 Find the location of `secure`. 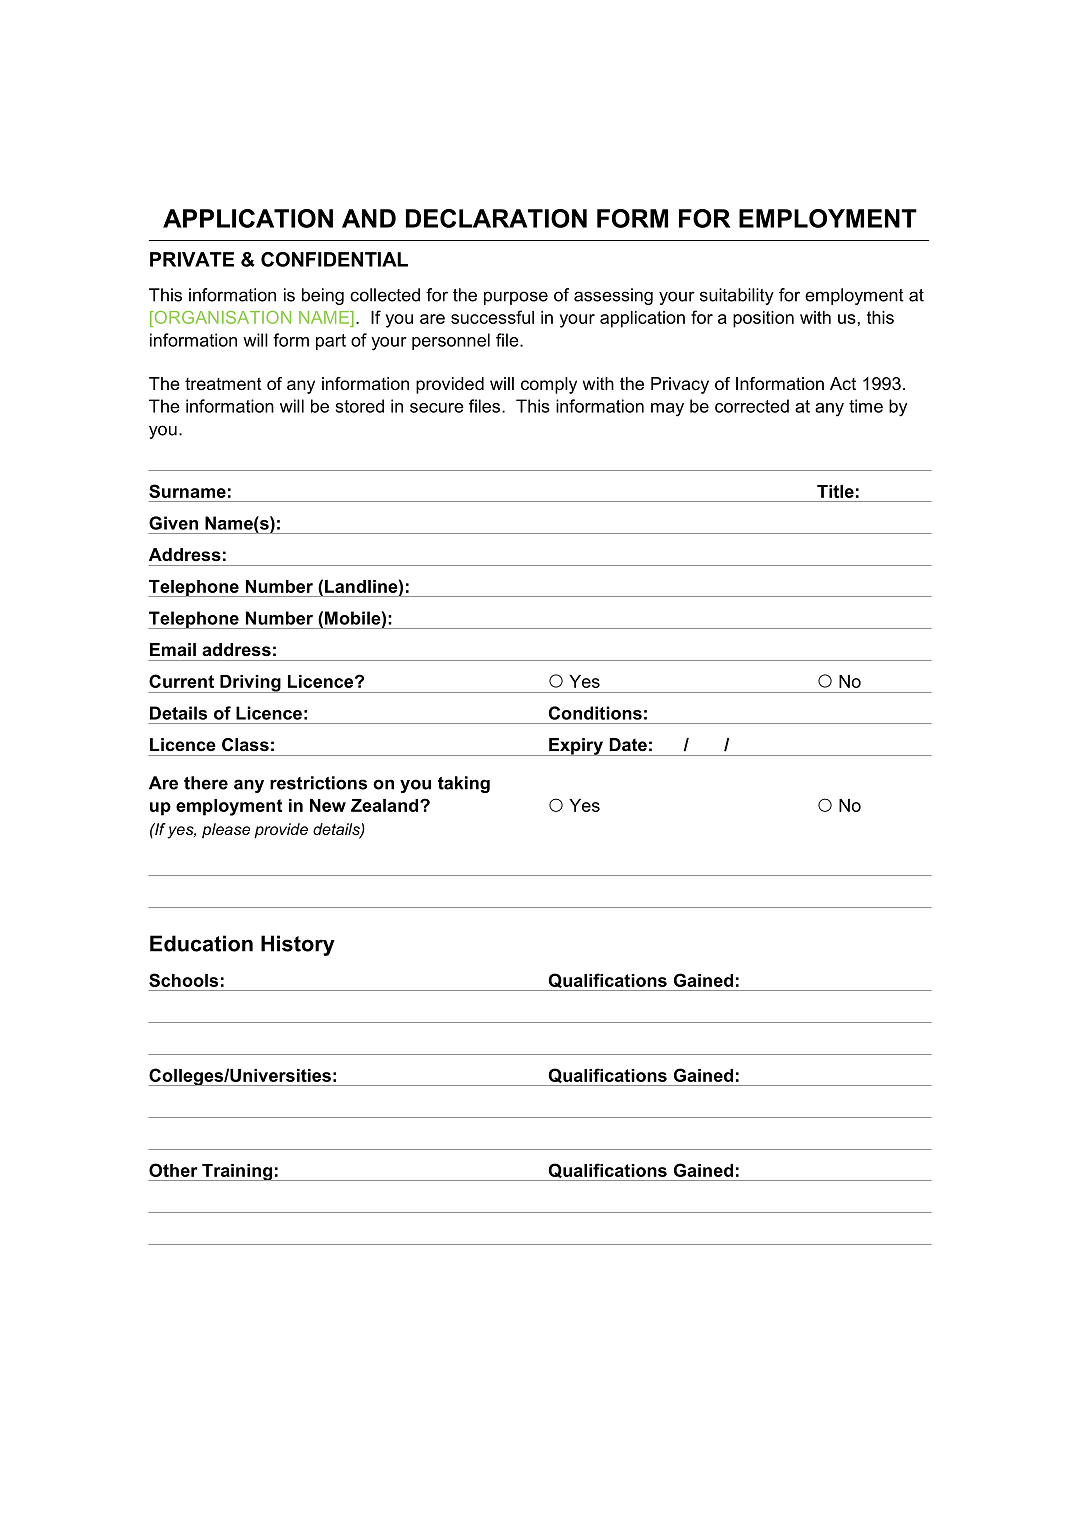

secure is located at coordinates (437, 408).
